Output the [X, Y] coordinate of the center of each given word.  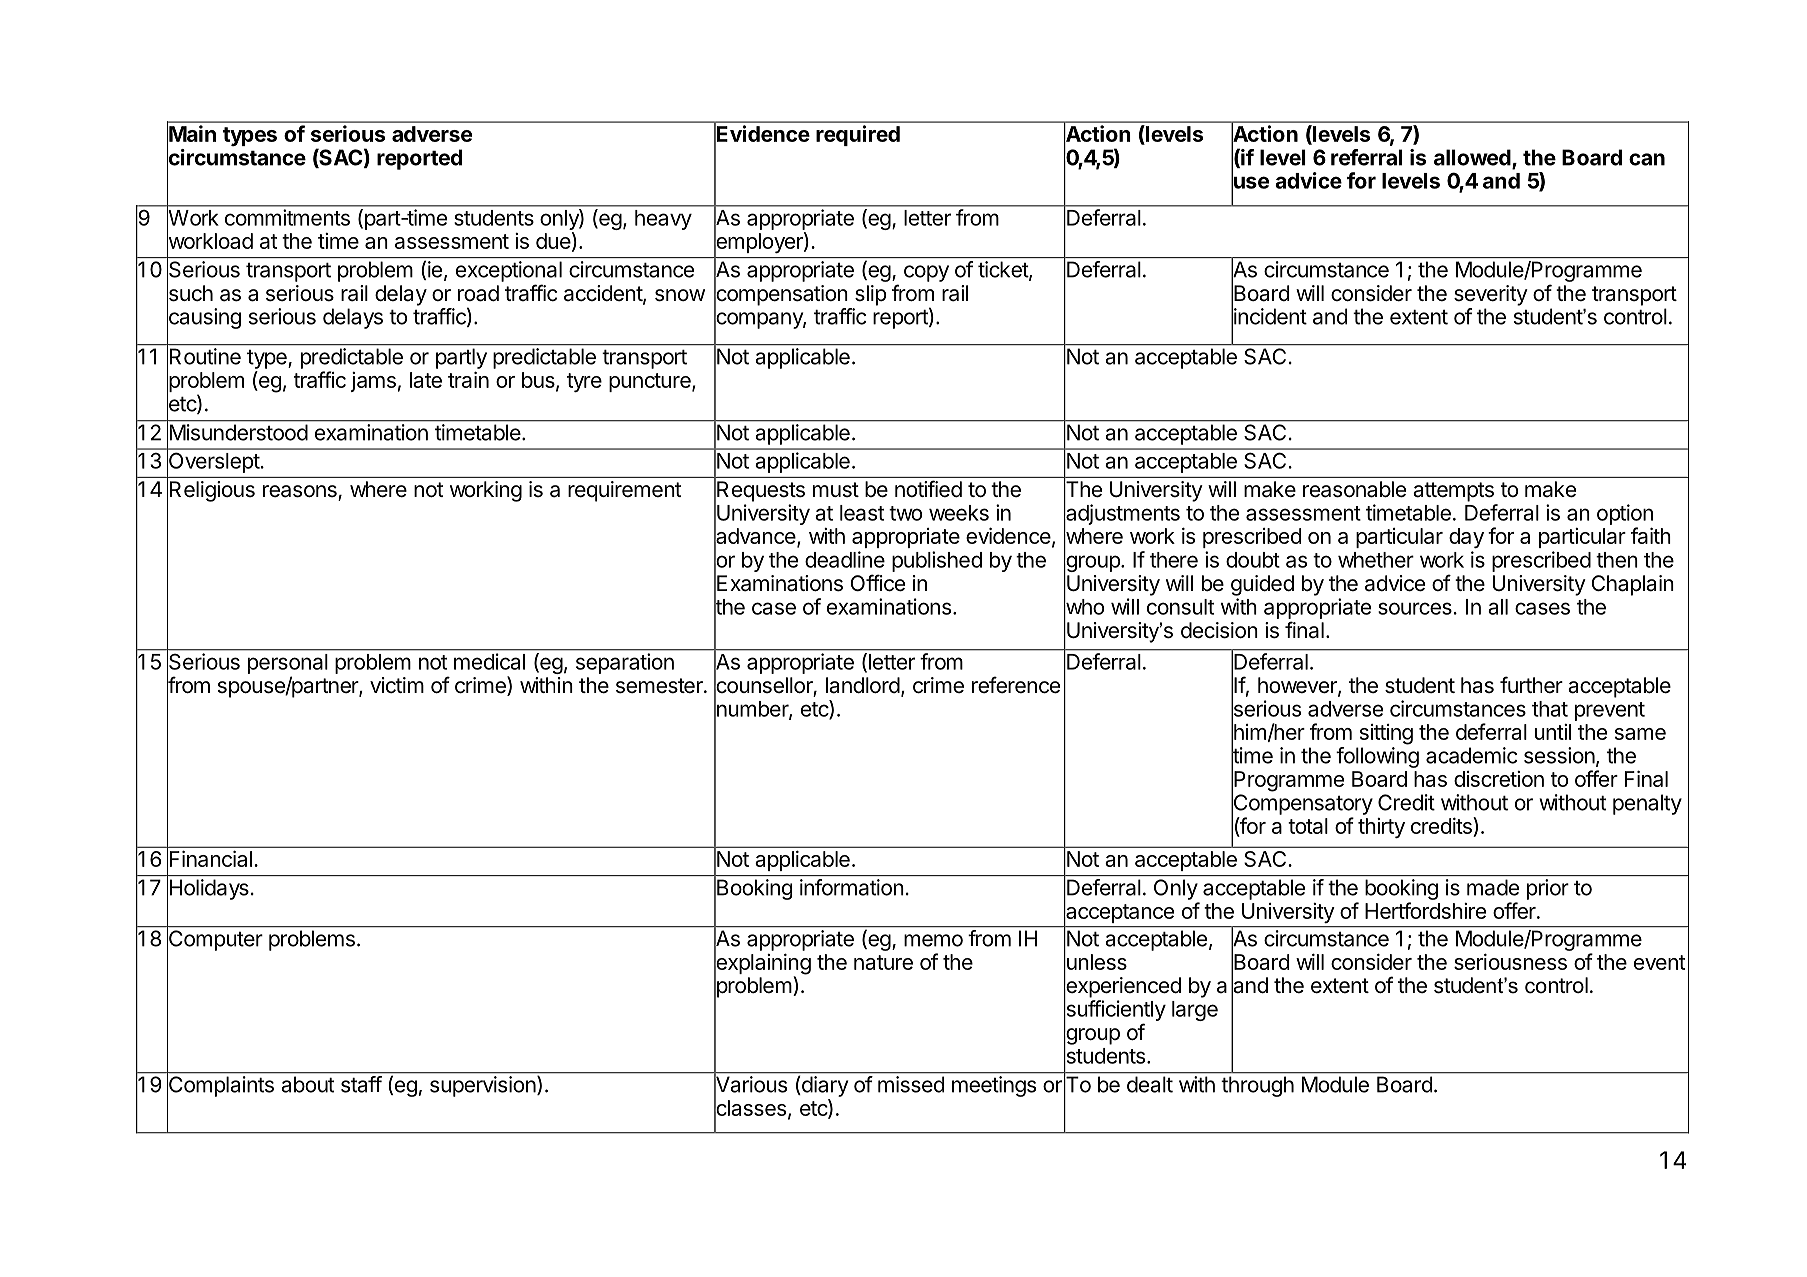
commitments [287, 217]
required [858, 135]
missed [911, 1084]
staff [361, 1084]
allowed [1472, 157]
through [1257, 1086]
